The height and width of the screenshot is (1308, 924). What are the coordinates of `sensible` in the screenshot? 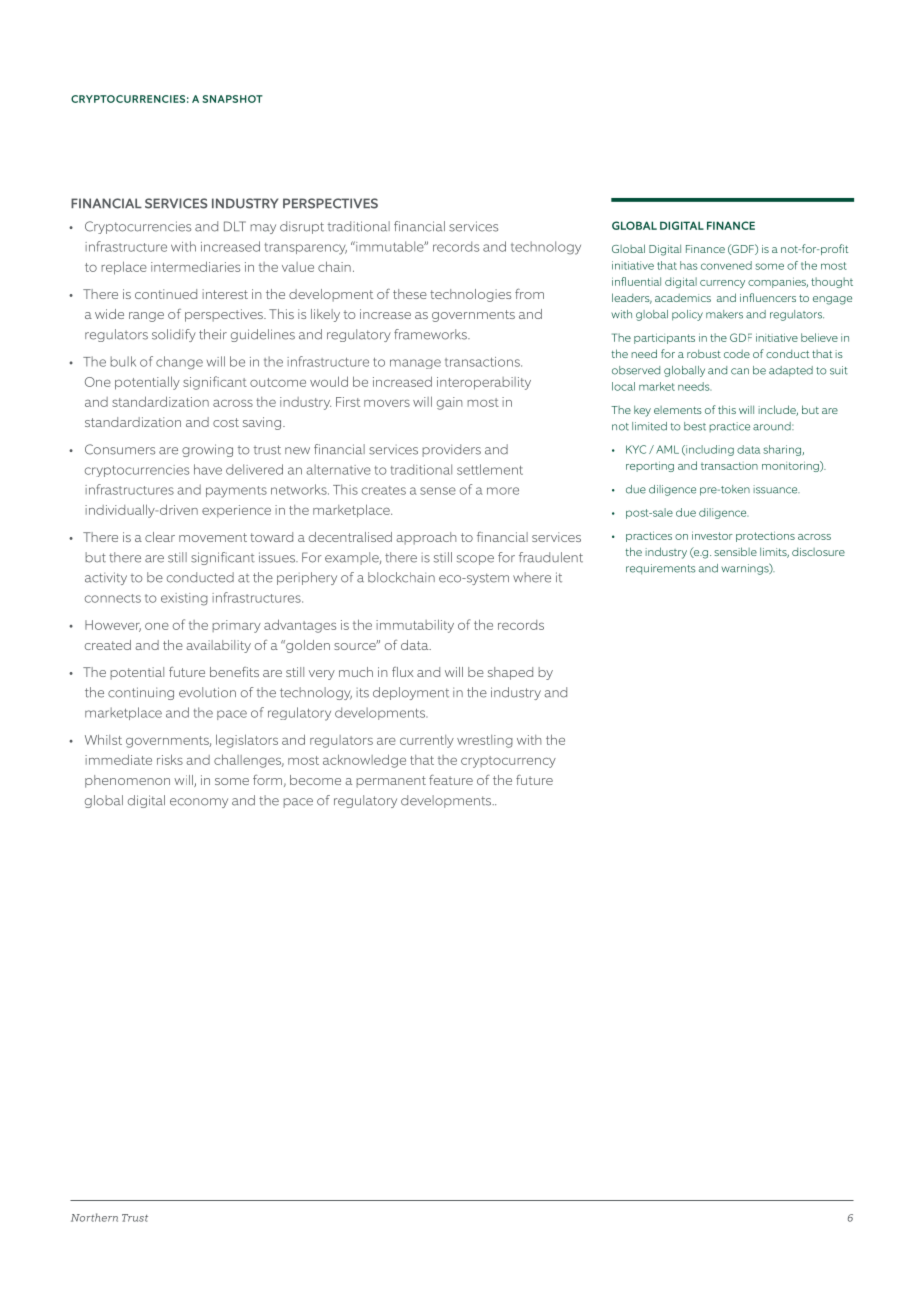 It's located at (735, 551).
